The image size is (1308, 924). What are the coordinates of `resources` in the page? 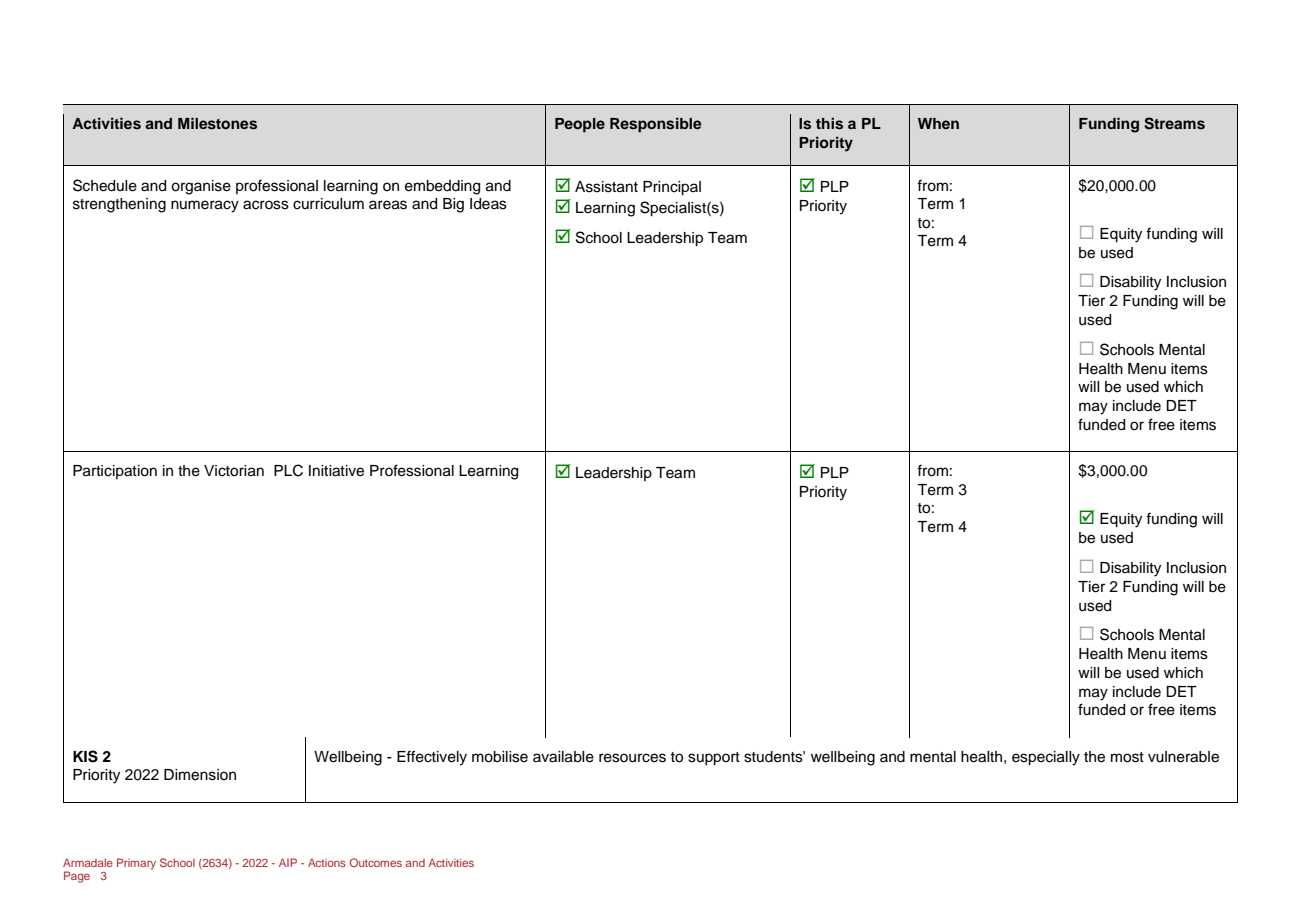 It's located at (632, 758).
